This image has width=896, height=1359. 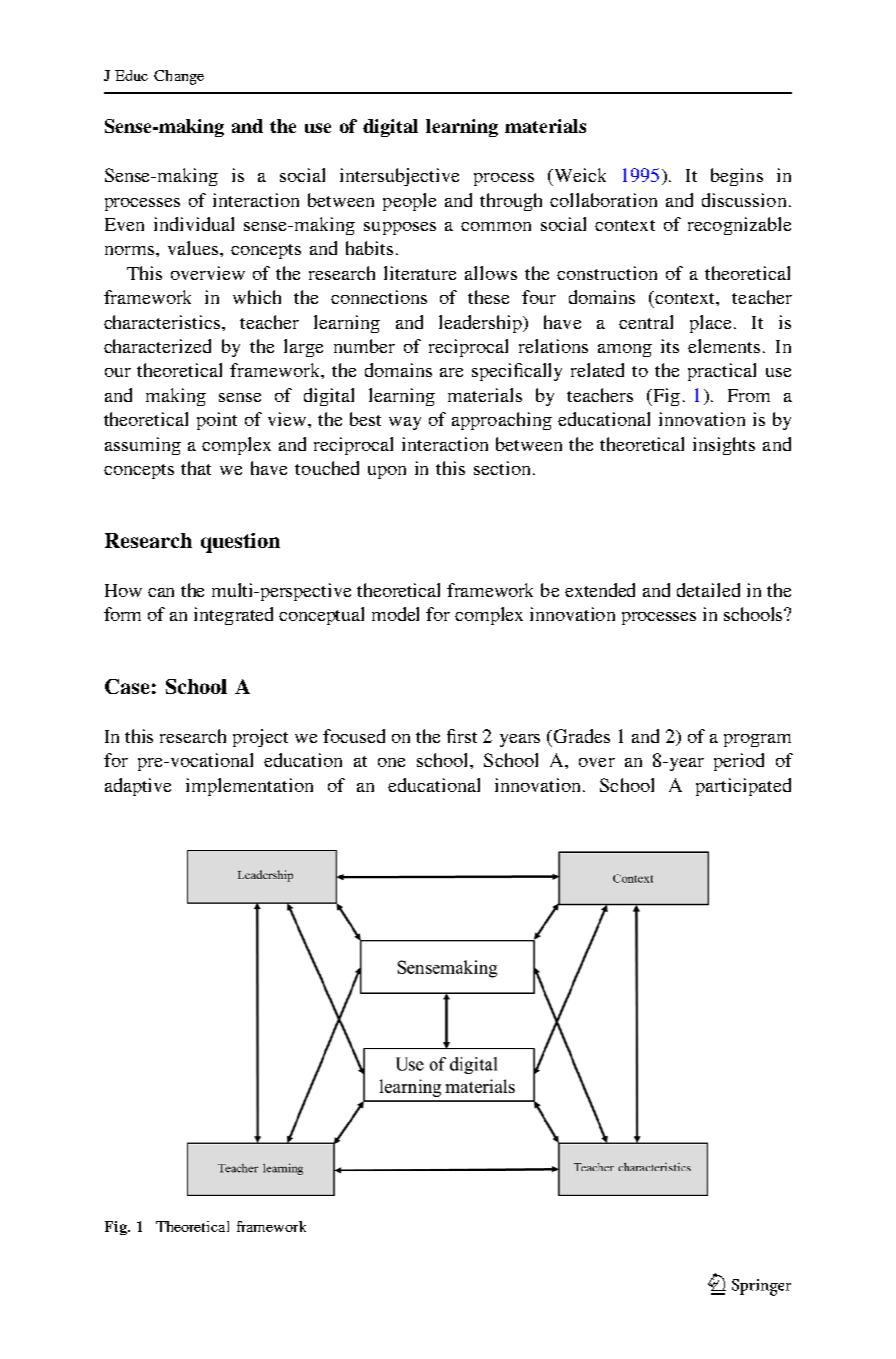 What do you see at coordinates (395, 614) in the image?
I see `model` at bounding box center [395, 614].
